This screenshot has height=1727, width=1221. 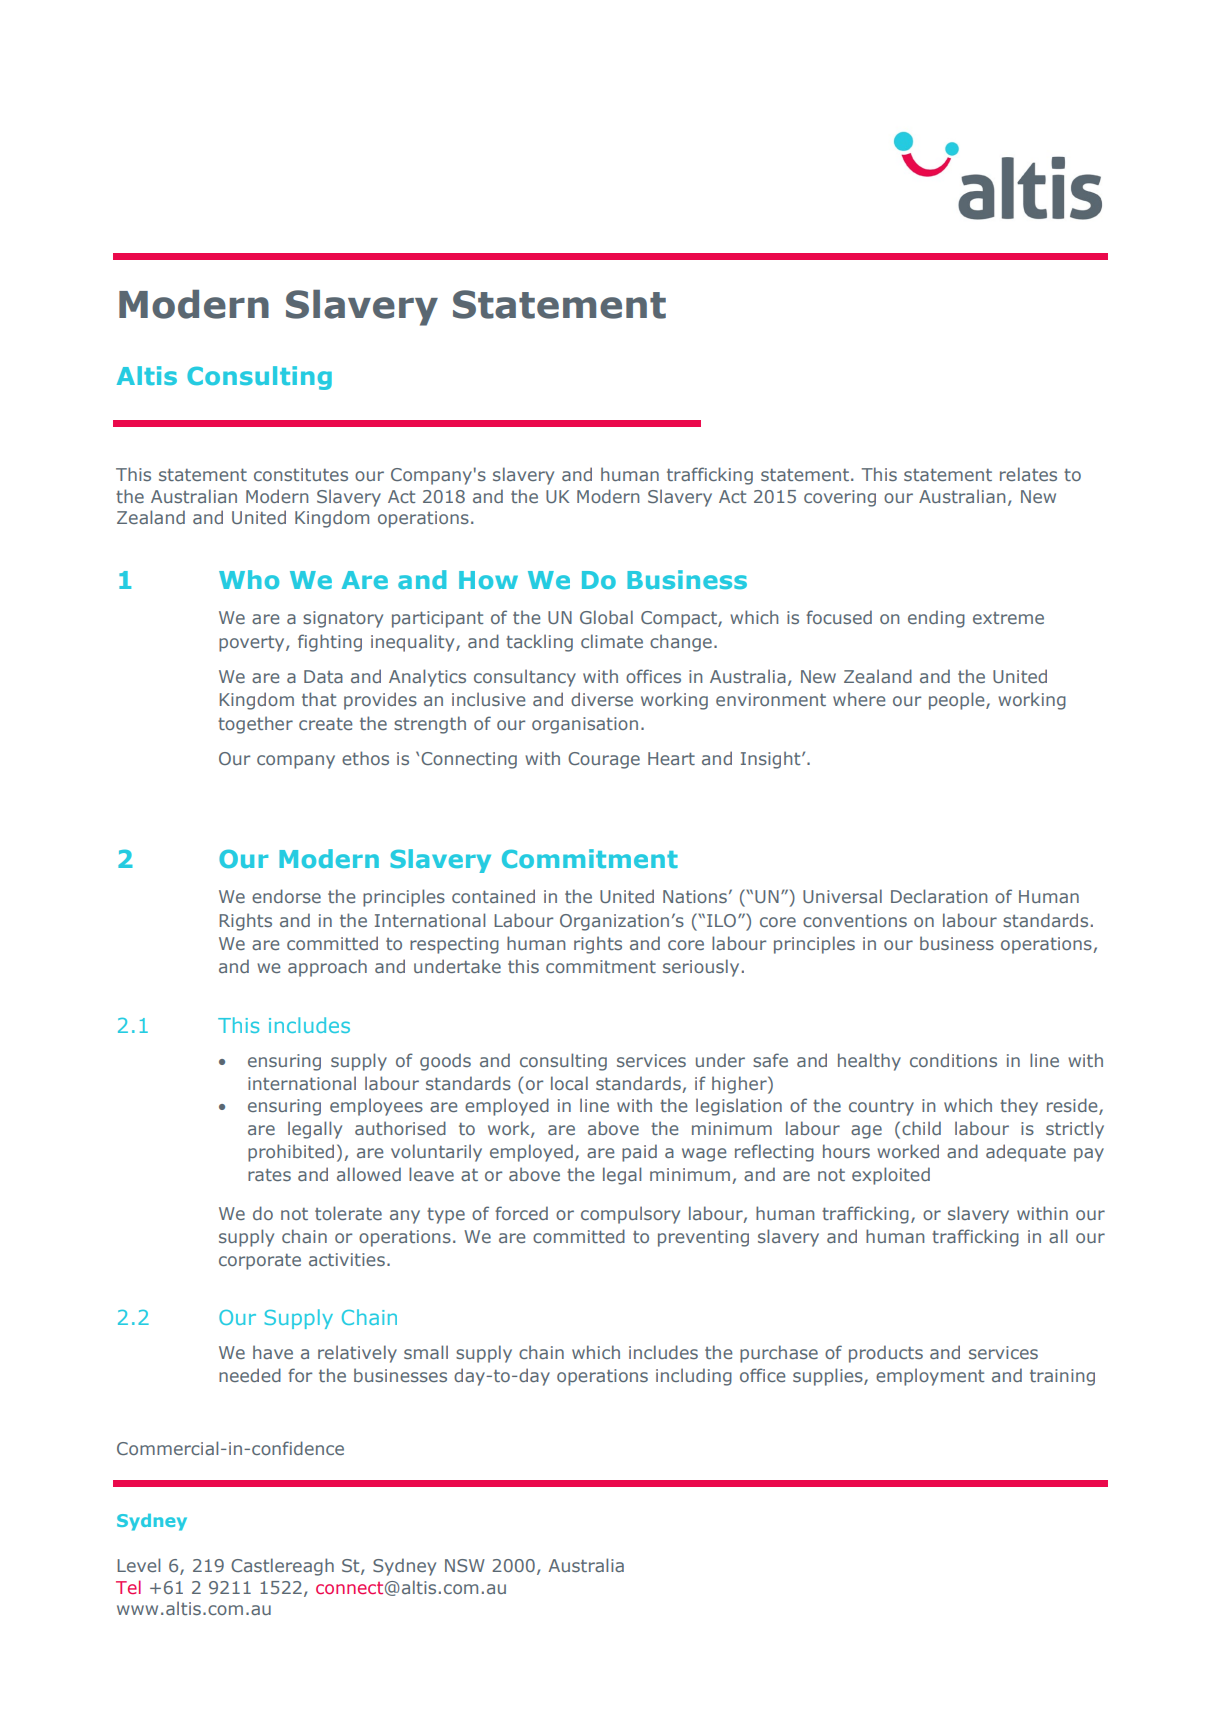 What do you see at coordinates (1028, 474) in the screenshot?
I see `relates` at bounding box center [1028, 474].
